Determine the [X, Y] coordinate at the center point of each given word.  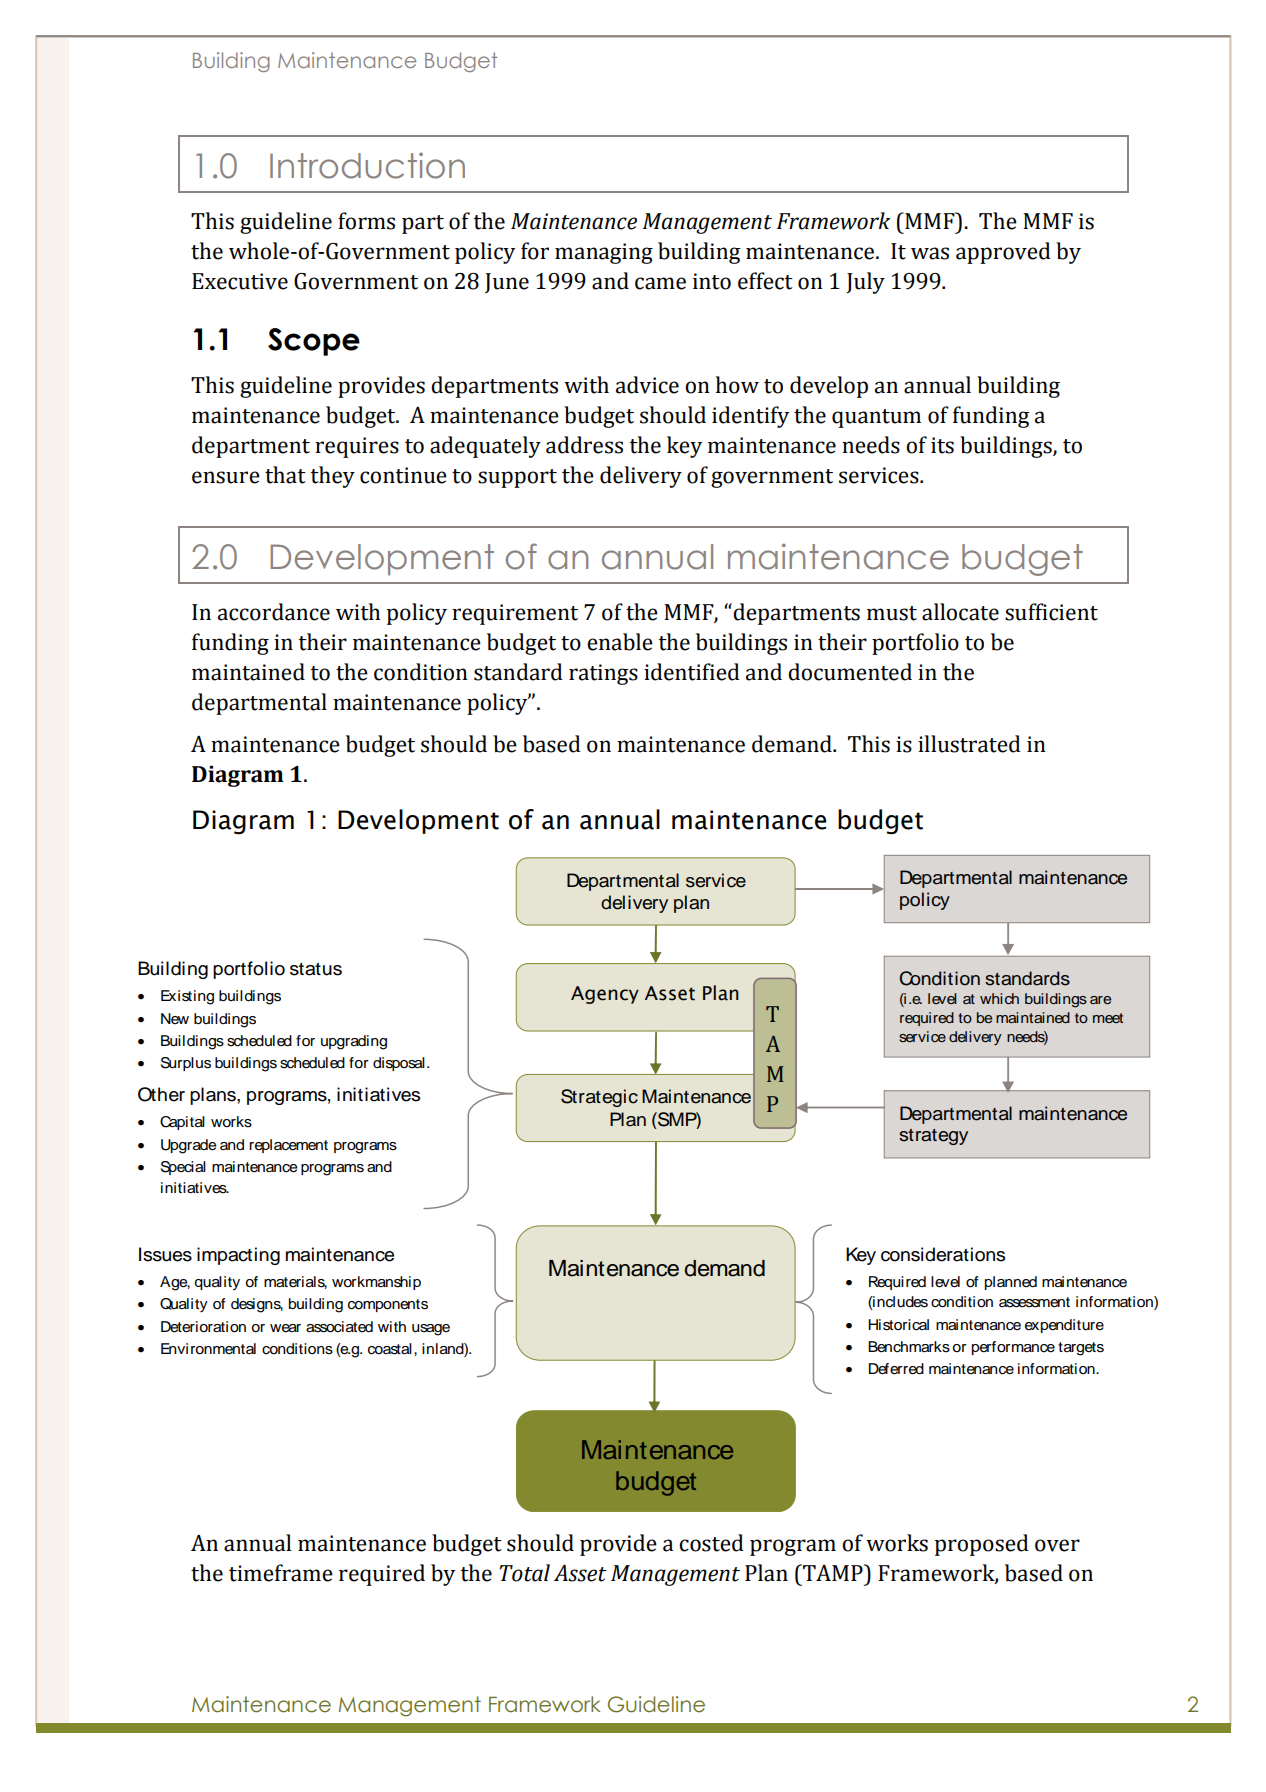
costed [711, 1543]
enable [620, 642]
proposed [982, 1545]
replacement [288, 1146]
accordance [274, 612]
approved [1003, 253]
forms [366, 221]
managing [604, 253]
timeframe [281, 1573]
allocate [960, 612]
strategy [933, 1137]
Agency [605, 995]
